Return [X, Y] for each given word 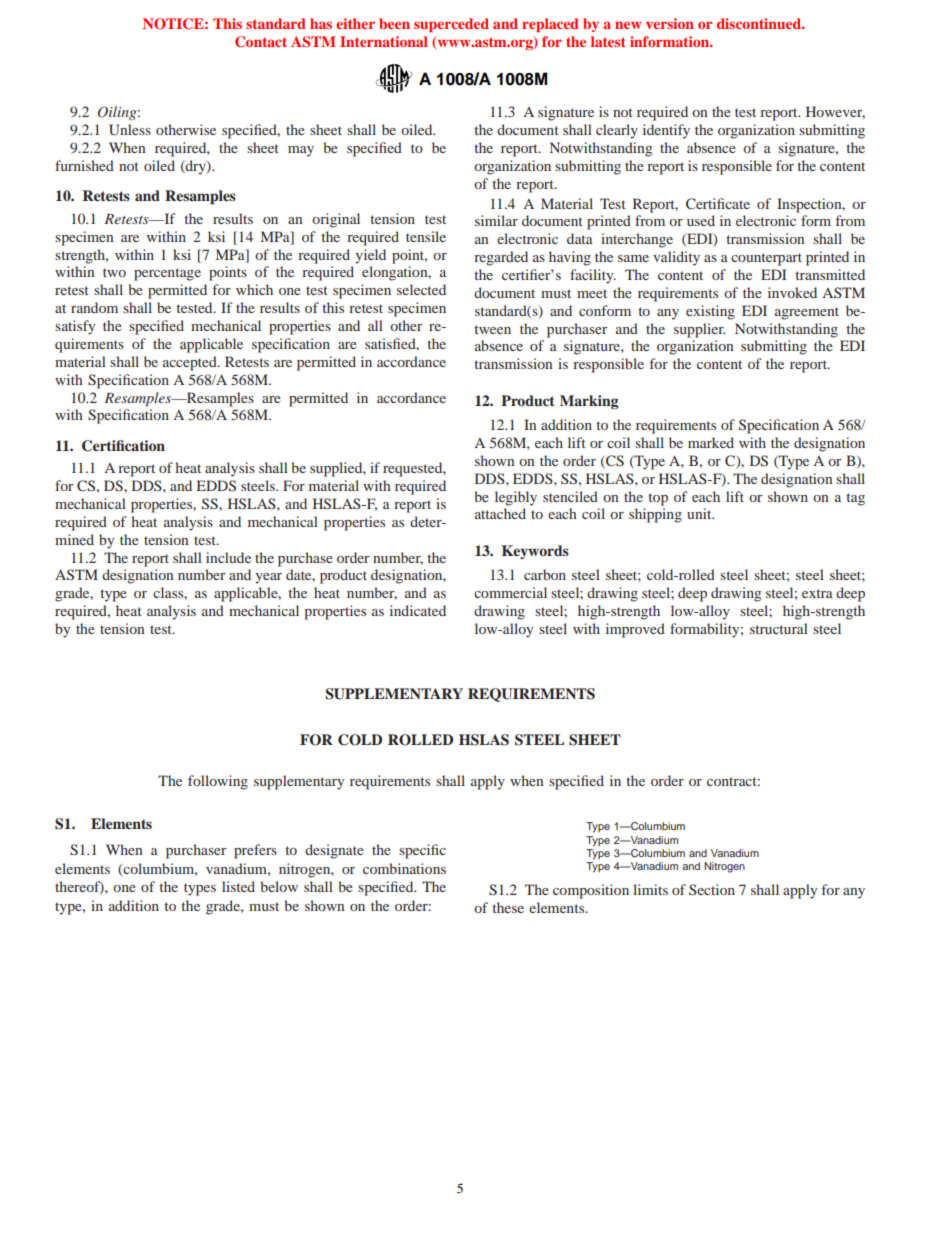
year [268, 578]
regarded [501, 258]
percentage [167, 274]
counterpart [766, 259]
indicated [418, 610]
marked [711, 442]
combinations [404, 868]
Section [712, 889]
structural [779, 628]
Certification [123, 446]
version [670, 23]
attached [500, 513]
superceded [451, 25]
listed [238, 886]
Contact [261, 42]
